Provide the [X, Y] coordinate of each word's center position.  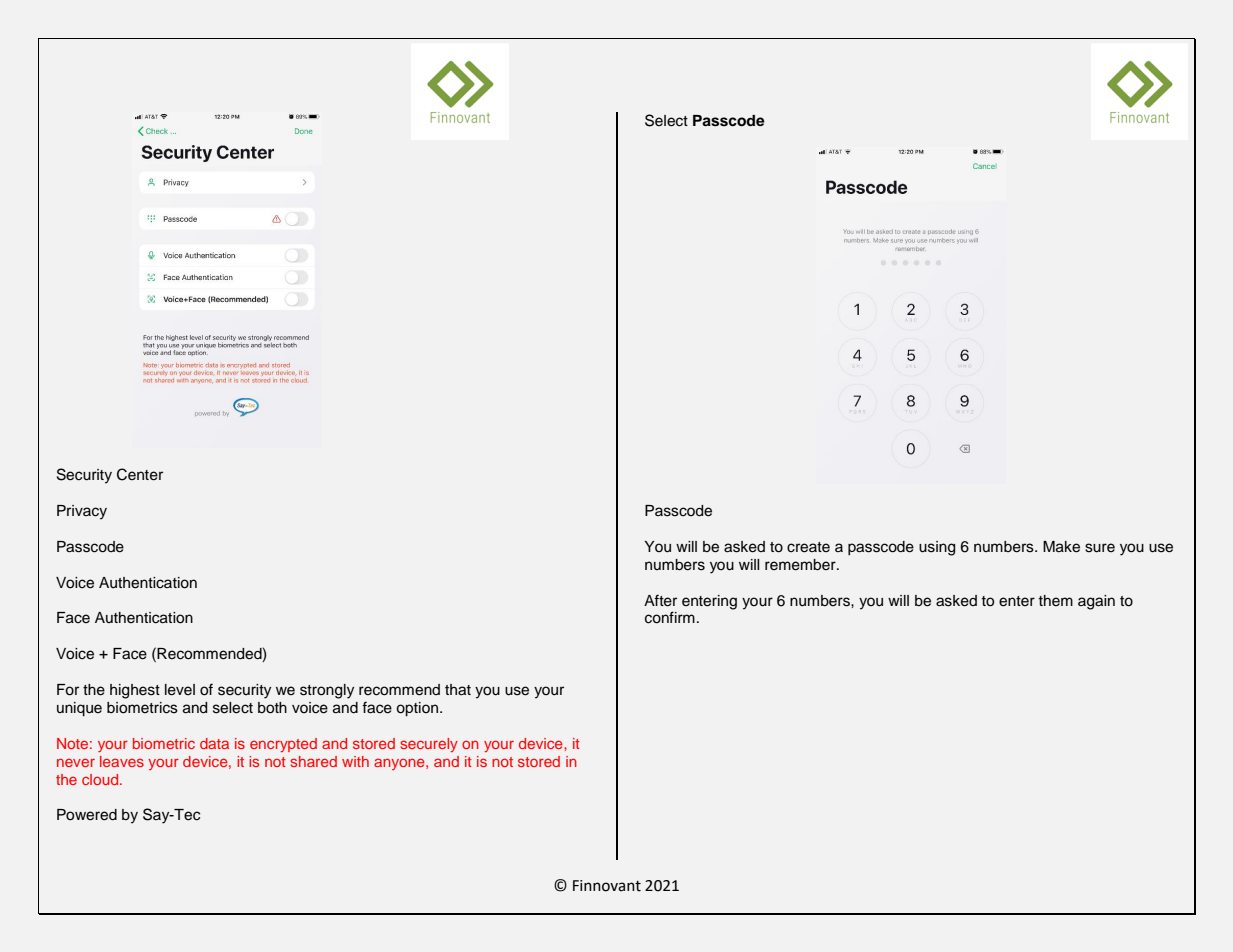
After [660, 600]
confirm [670, 617]
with [355, 761]
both [272, 708]
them [1056, 601]
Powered [87, 815]
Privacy [82, 512]
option [418, 709]
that [458, 690]
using [937, 548]
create [808, 547]
